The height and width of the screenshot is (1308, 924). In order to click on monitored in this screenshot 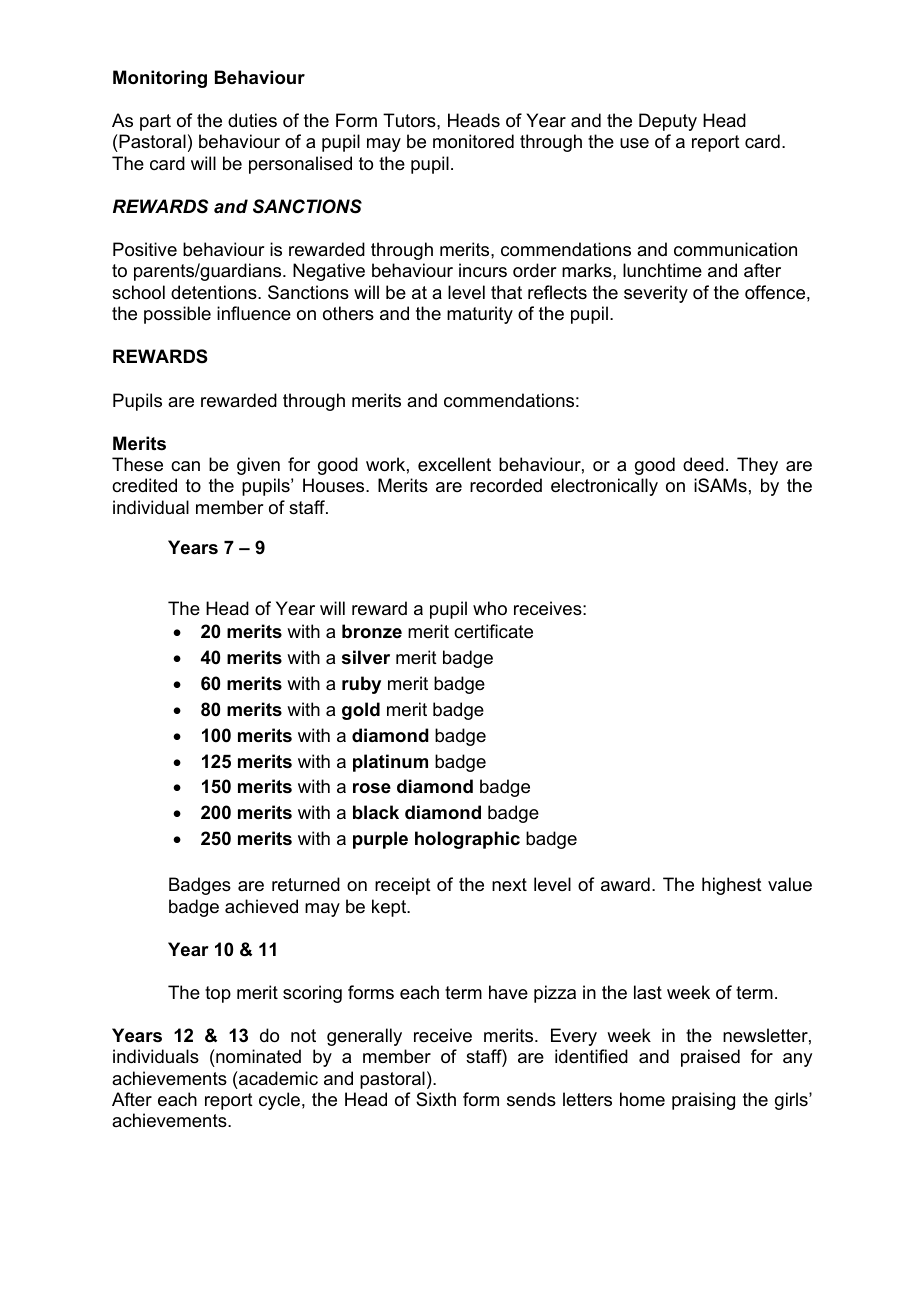, I will do `click(473, 141)`.
